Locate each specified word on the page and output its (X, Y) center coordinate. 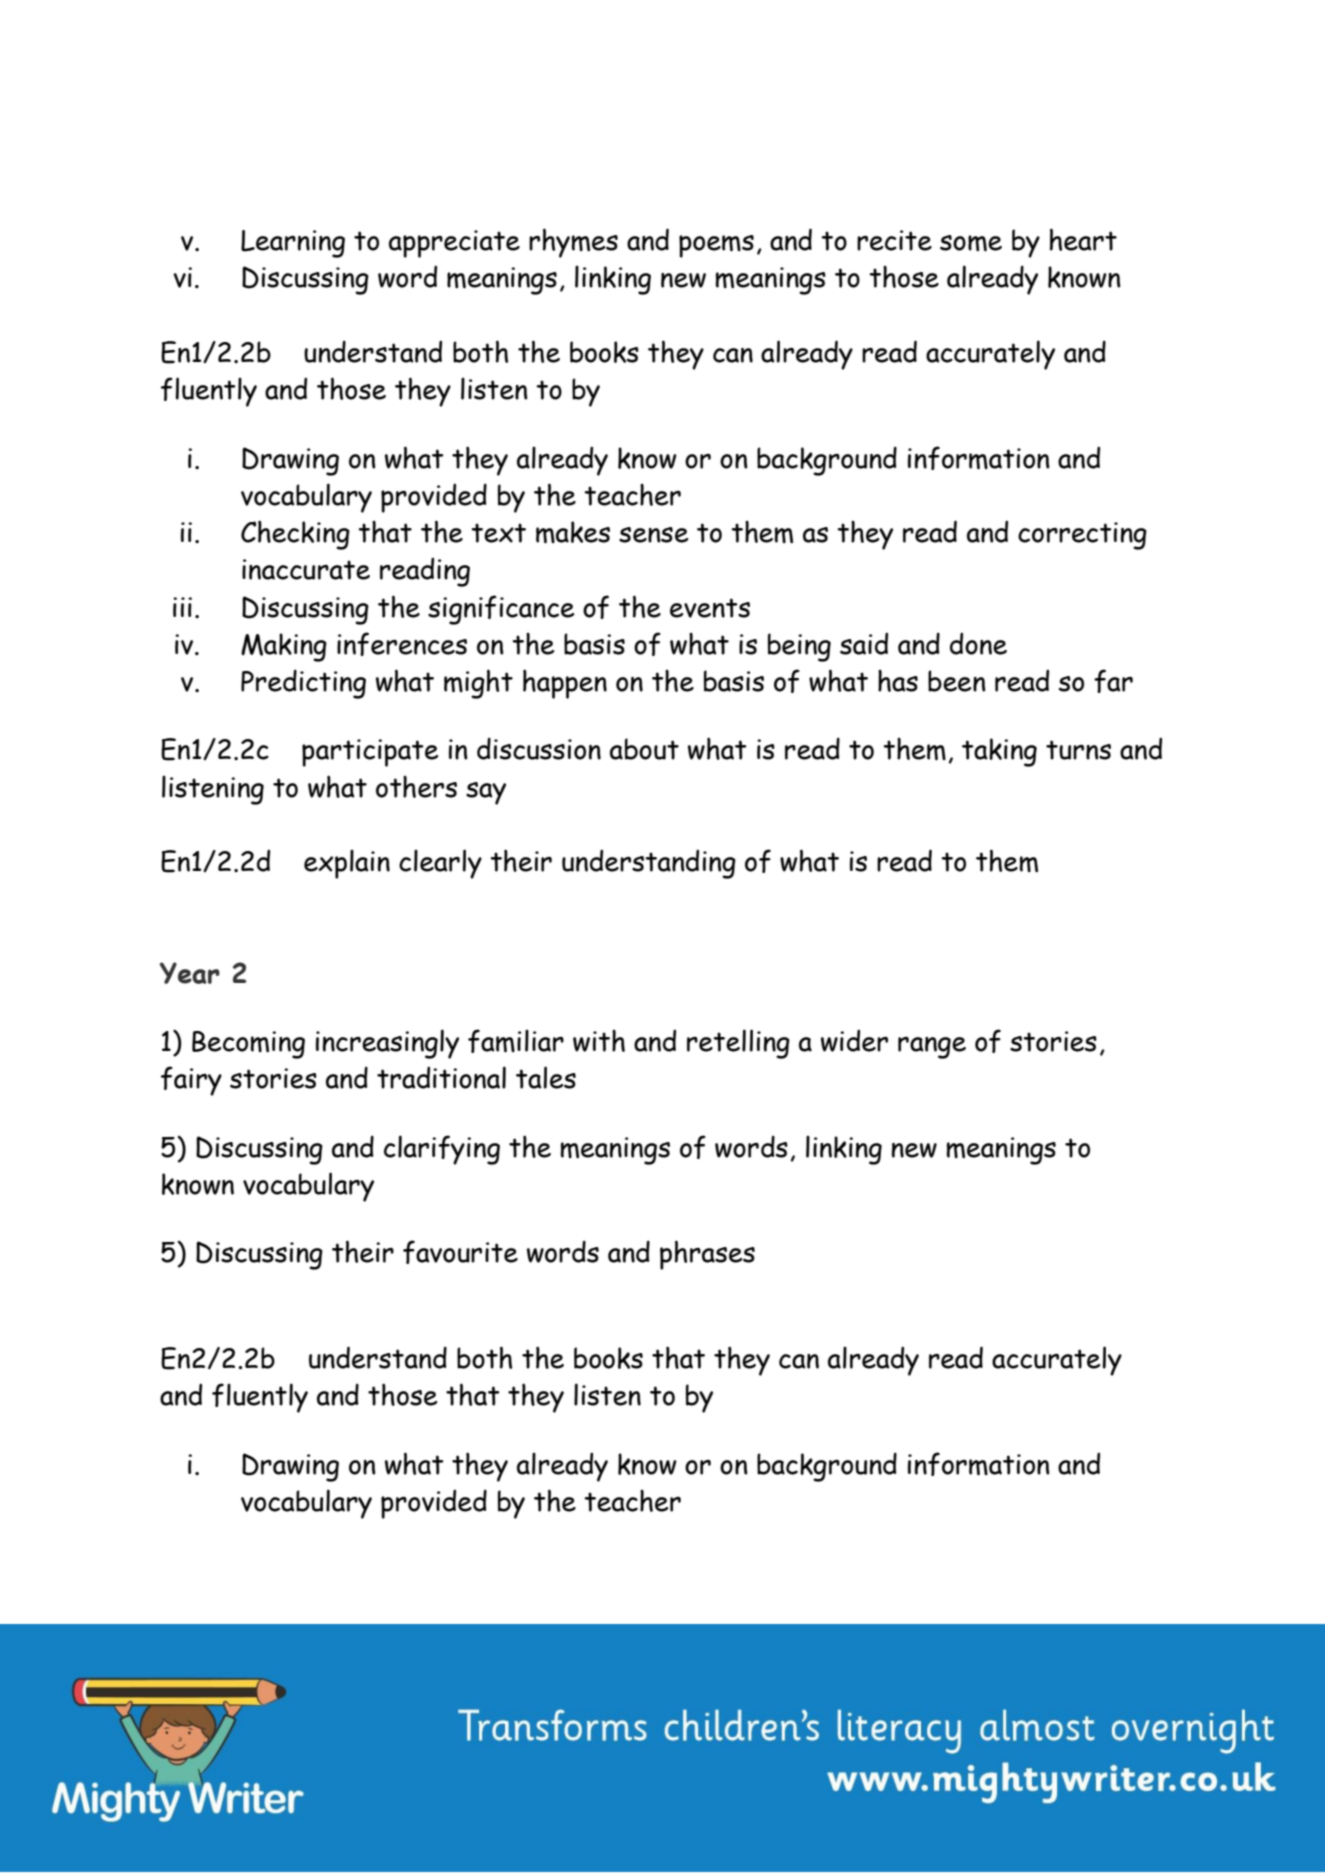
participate (370, 753)
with (599, 1041)
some (971, 243)
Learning (293, 244)
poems (716, 246)
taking (999, 752)
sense (653, 535)
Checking (295, 535)
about (644, 749)
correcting (1082, 536)
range (932, 1048)
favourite (460, 1252)
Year (190, 973)
